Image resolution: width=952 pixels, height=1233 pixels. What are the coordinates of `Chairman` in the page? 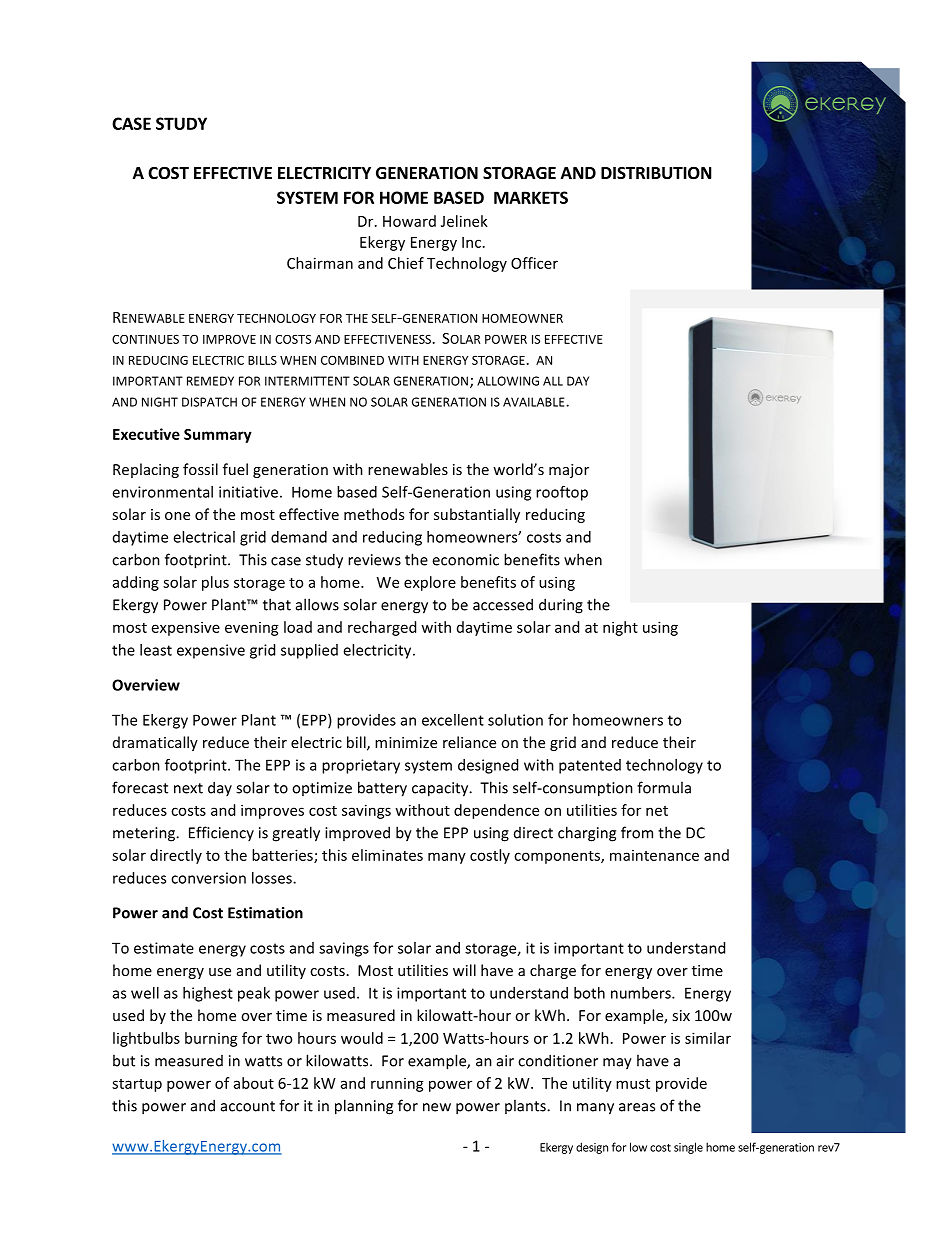 It's located at (320, 263).
